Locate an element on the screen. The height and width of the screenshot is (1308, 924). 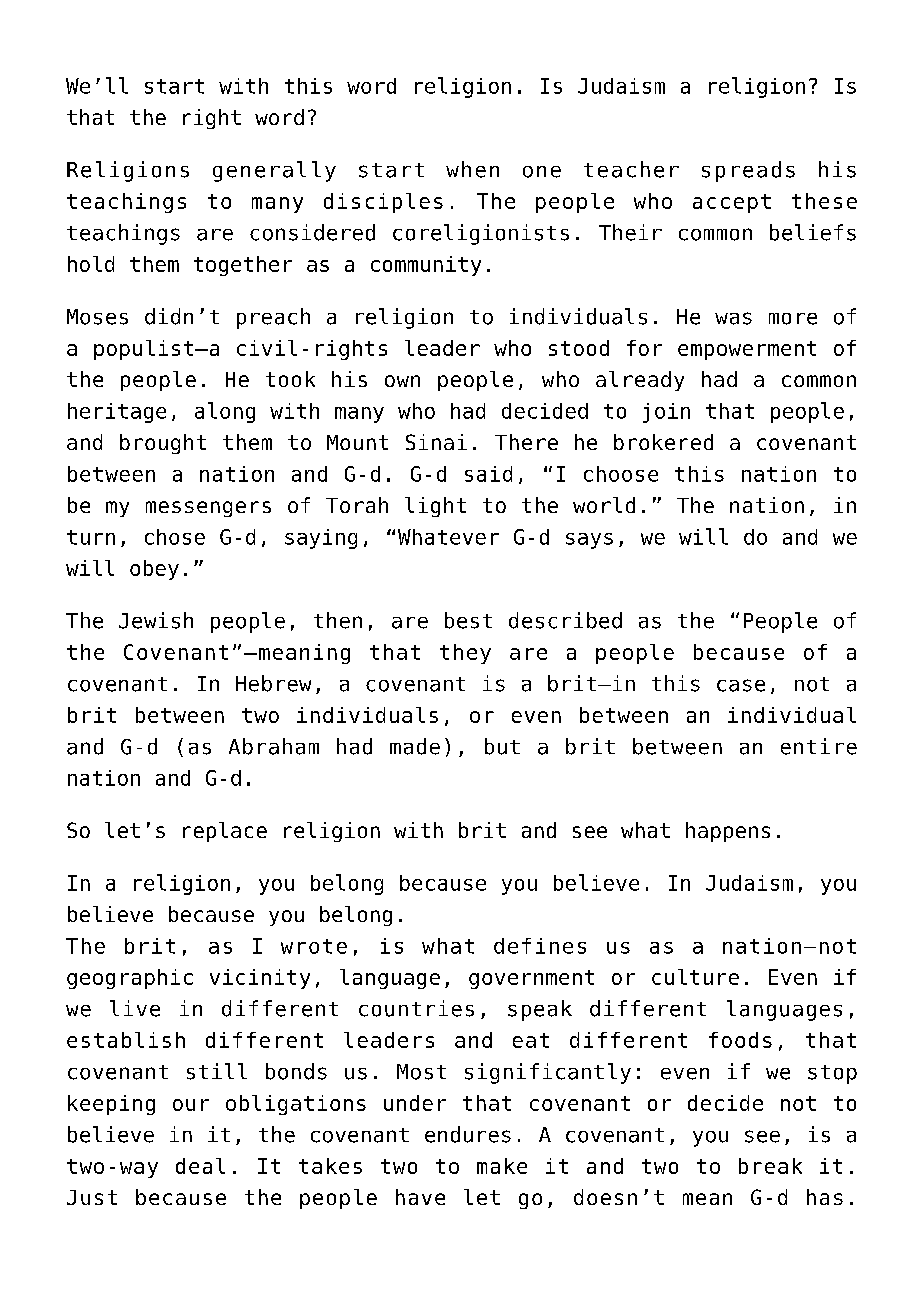
when is located at coordinates (472, 169).
